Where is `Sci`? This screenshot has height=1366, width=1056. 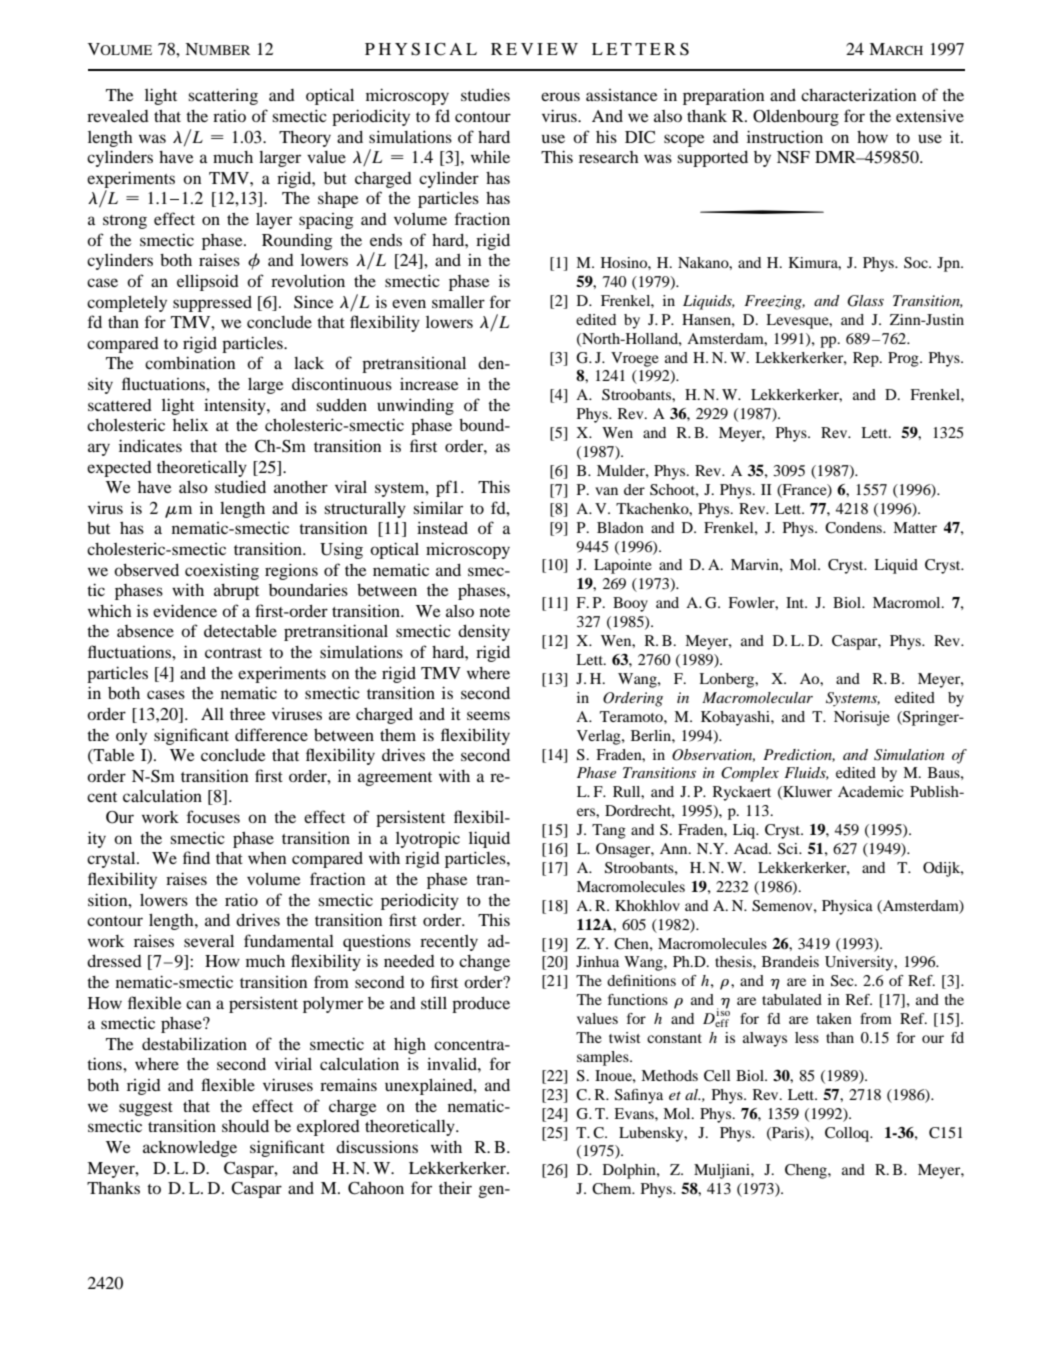 Sci is located at coordinates (789, 849).
